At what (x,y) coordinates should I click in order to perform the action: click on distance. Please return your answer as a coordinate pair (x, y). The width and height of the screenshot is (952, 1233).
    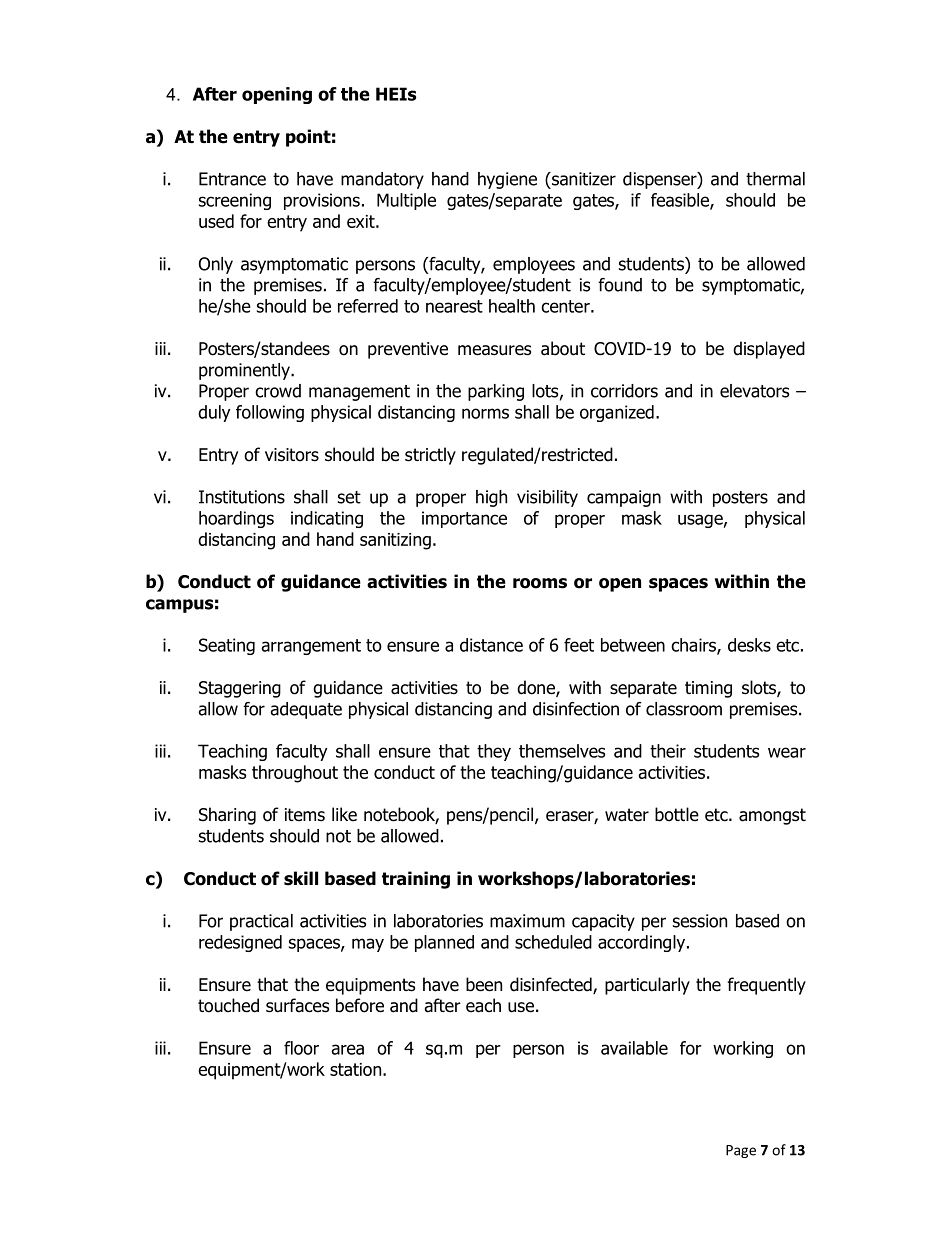
    Looking at the image, I should click on (491, 645).
